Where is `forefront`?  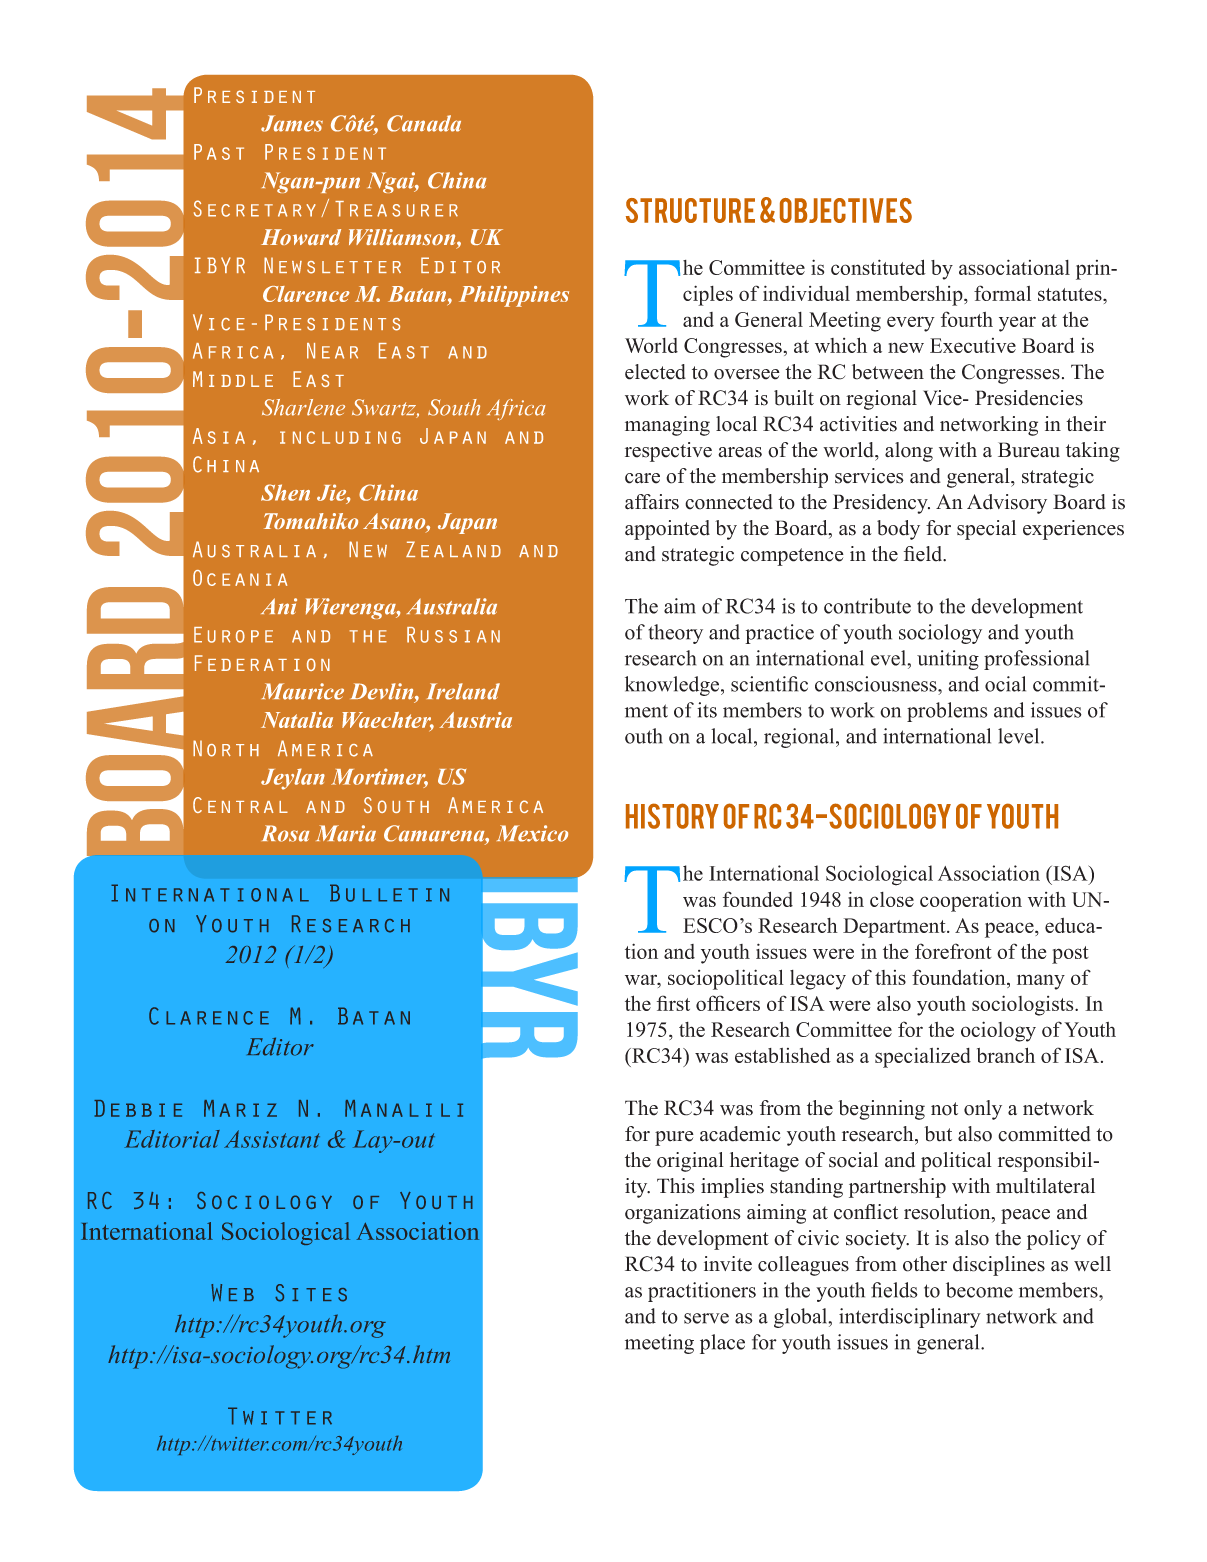
forefront is located at coordinates (953, 951).
